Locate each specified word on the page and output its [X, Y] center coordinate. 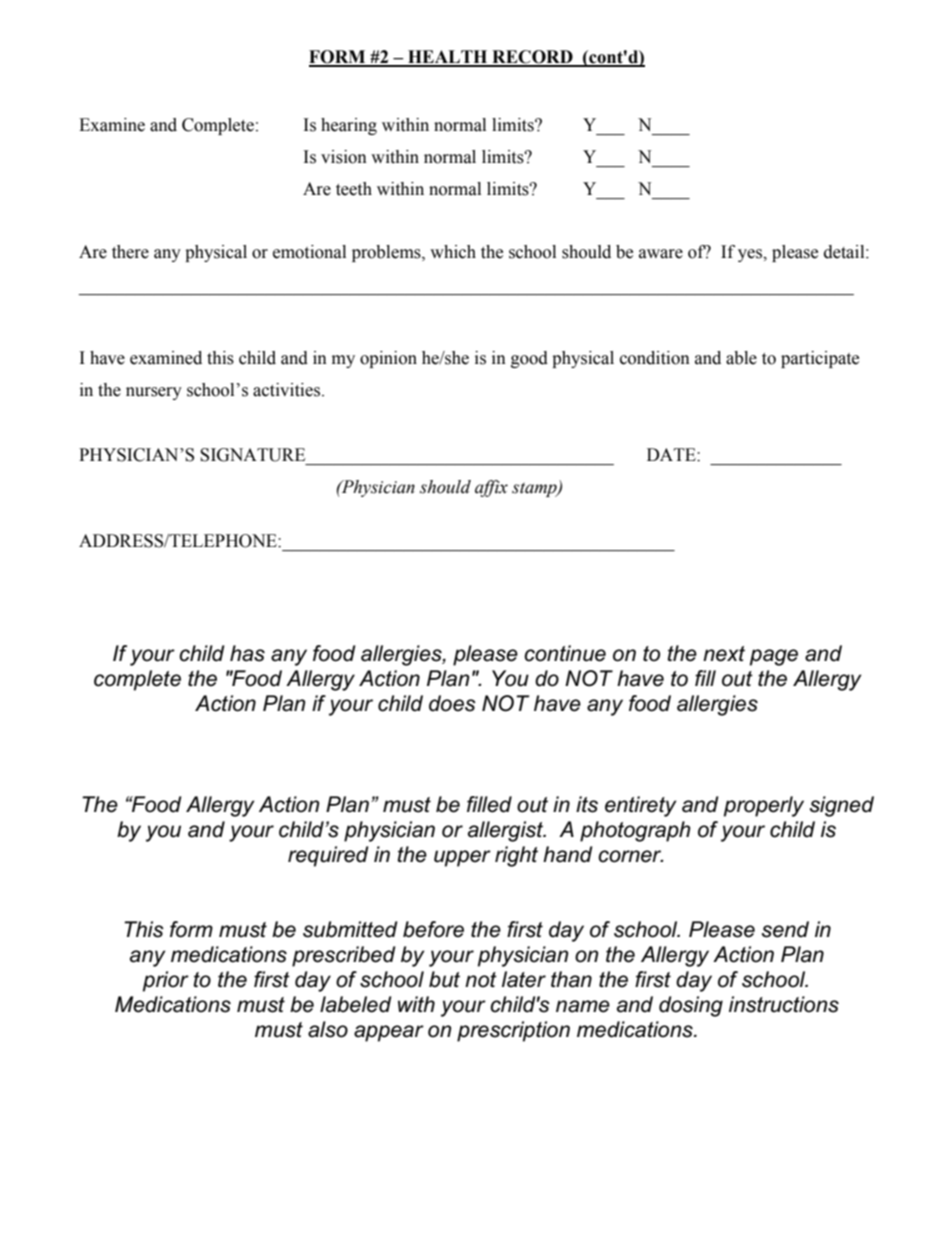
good [529, 359]
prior [166, 981]
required [328, 856]
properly [764, 806]
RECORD [532, 58]
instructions [784, 1004]
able [741, 358]
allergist [506, 831]
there [130, 252]
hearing [349, 126]
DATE [672, 454]
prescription [513, 1031]
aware [661, 254]
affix [491, 488]
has [247, 653]
